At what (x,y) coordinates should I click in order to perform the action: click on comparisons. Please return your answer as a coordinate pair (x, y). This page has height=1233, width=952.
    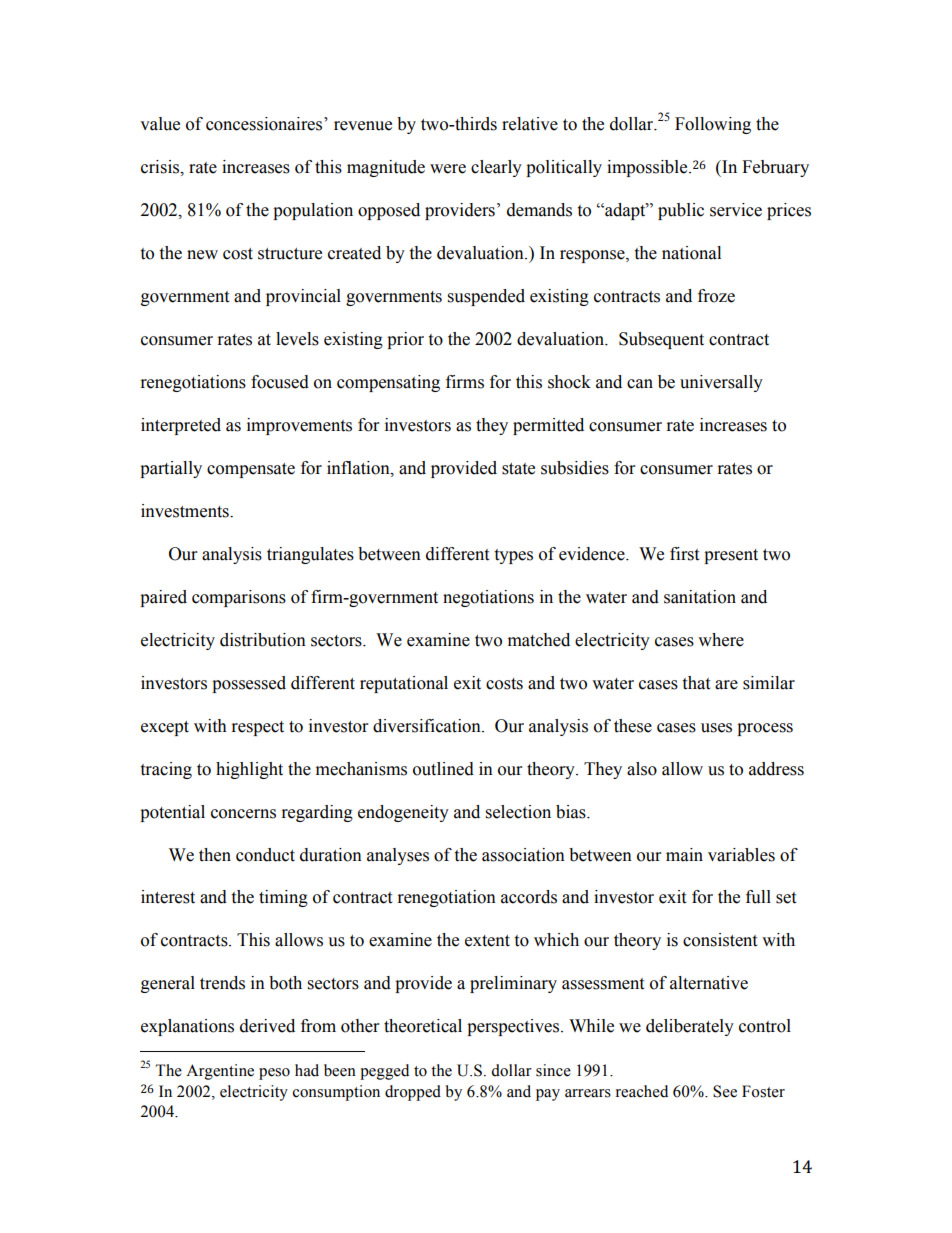
    Looking at the image, I should click on (239, 598).
